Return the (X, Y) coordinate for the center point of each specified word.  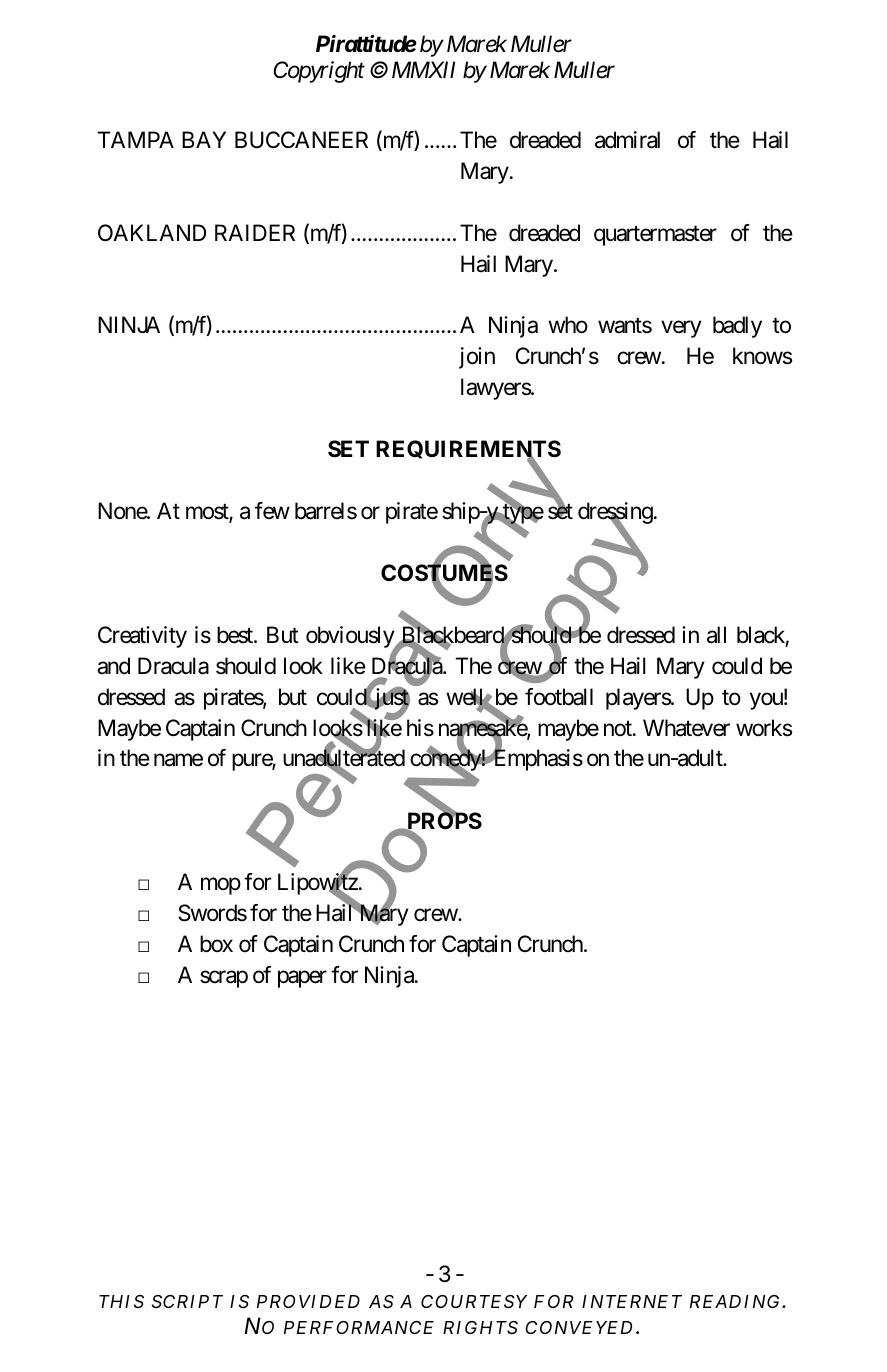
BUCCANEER (301, 140)
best (236, 635)
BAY (204, 139)
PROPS (443, 821)
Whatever (686, 728)
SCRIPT (187, 1301)
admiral (627, 140)
